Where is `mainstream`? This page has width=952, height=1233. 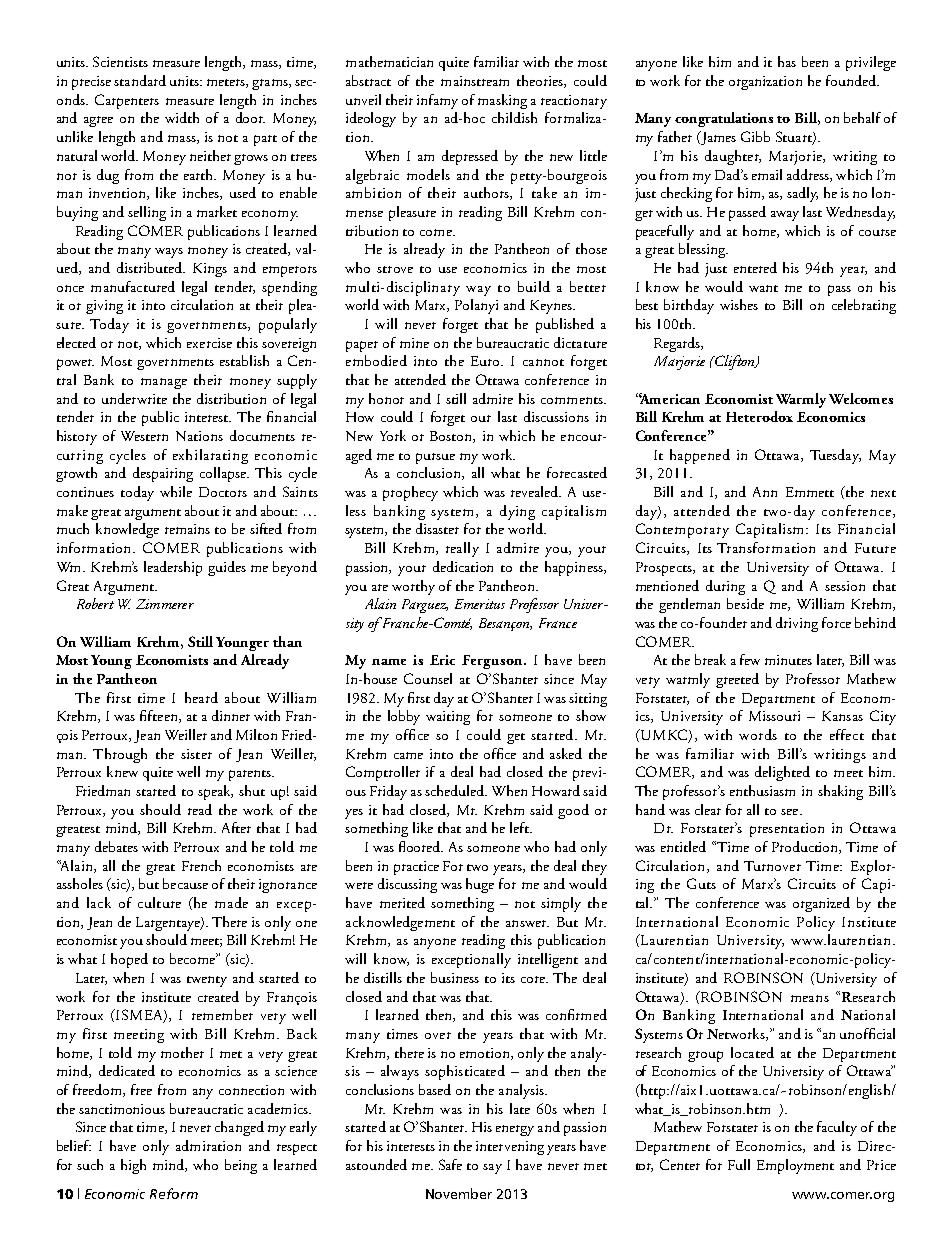 mainstream is located at coordinates (475, 81).
